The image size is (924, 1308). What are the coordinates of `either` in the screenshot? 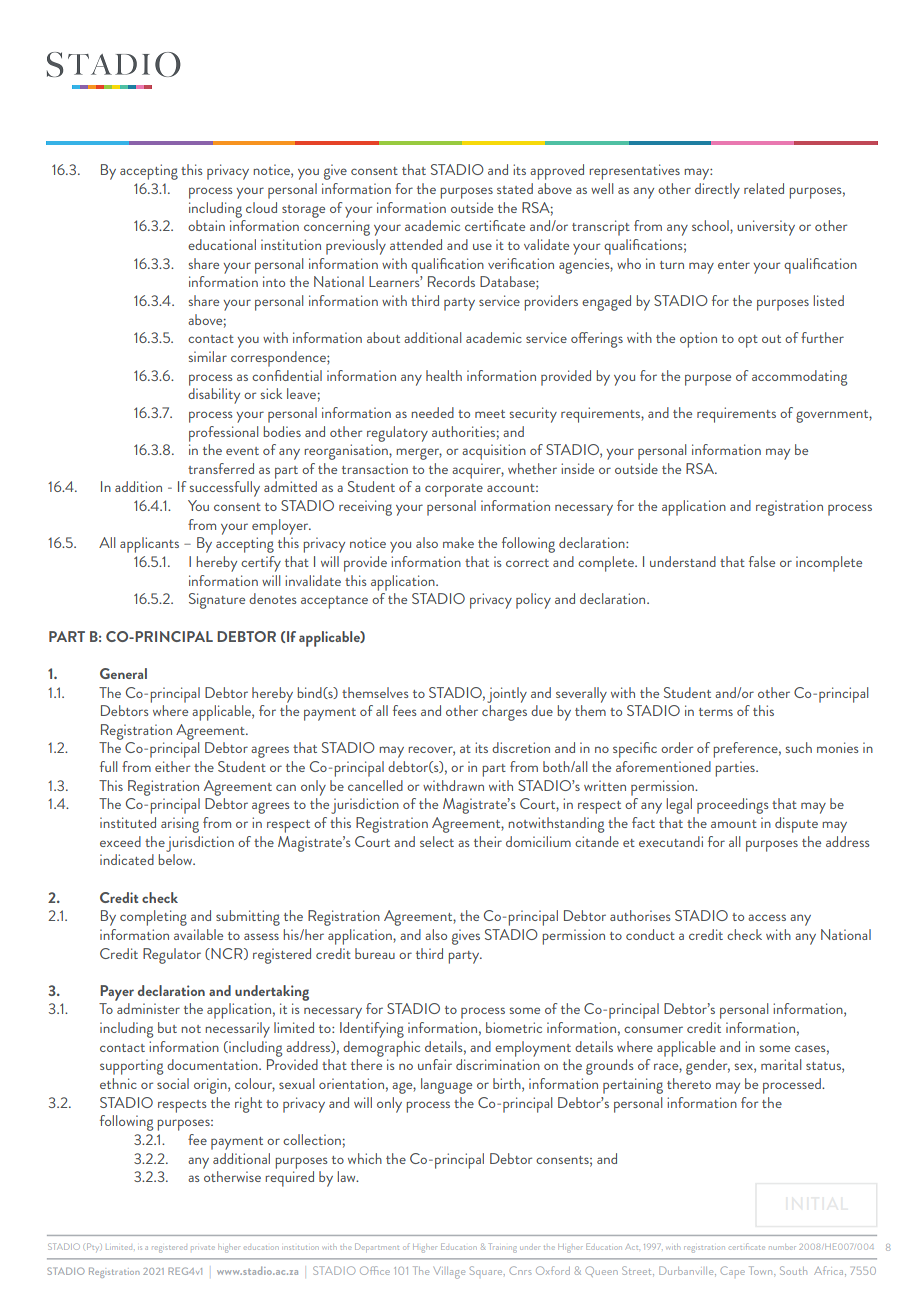 It's located at (172, 766).
